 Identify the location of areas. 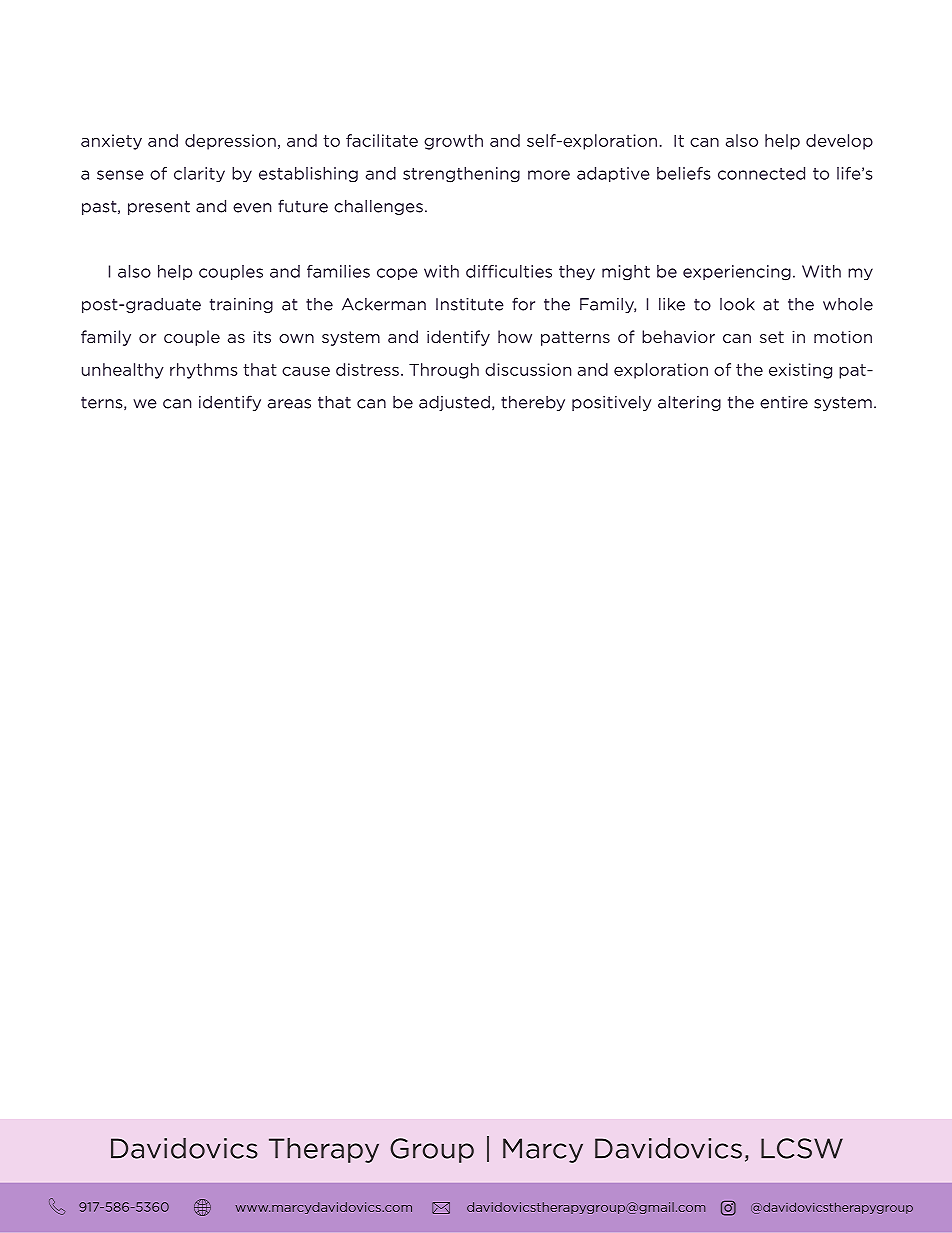
(289, 404).
